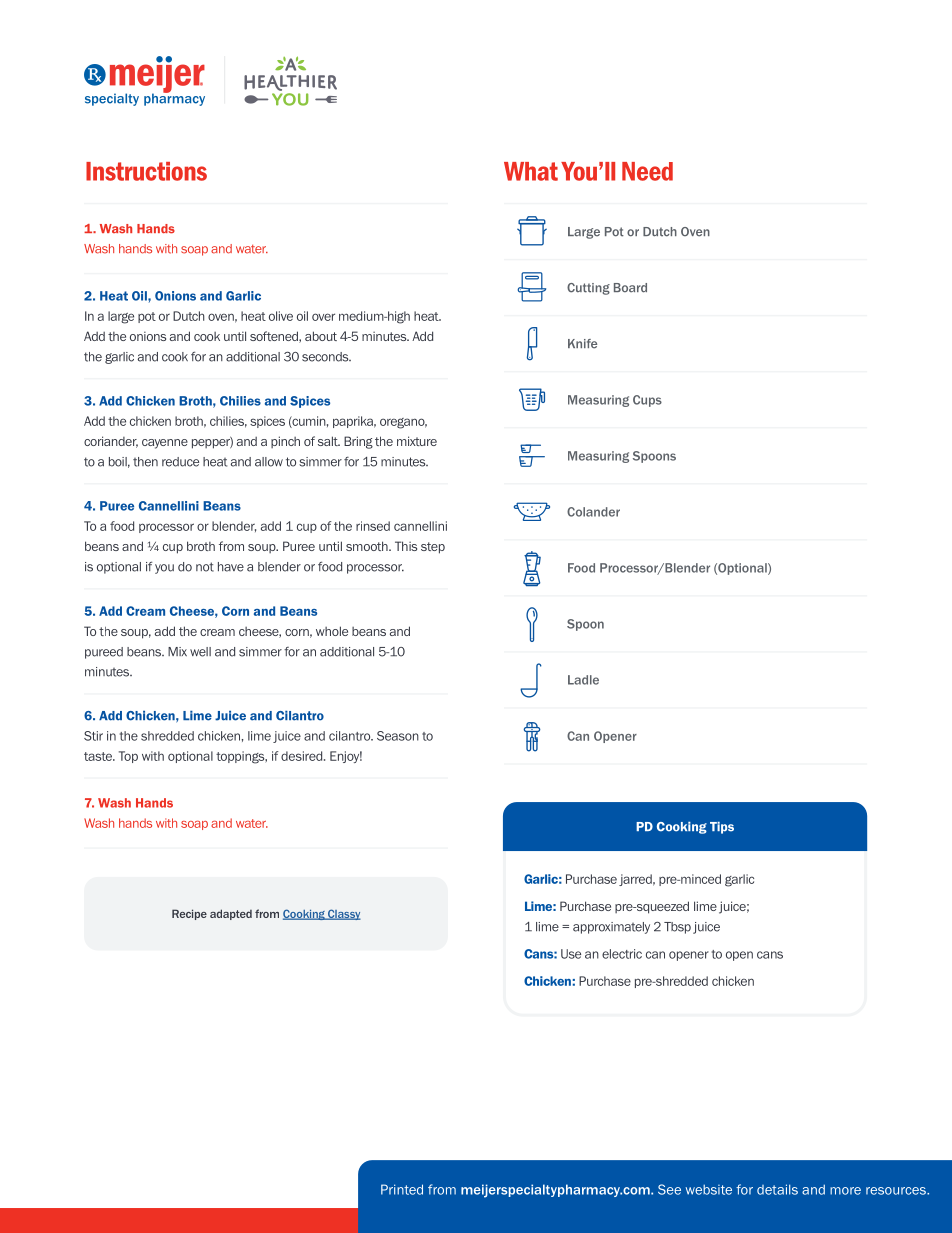 This page has height=1233, width=952. Describe the element at coordinates (722, 828) in the page. I see `Tips` at that location.
